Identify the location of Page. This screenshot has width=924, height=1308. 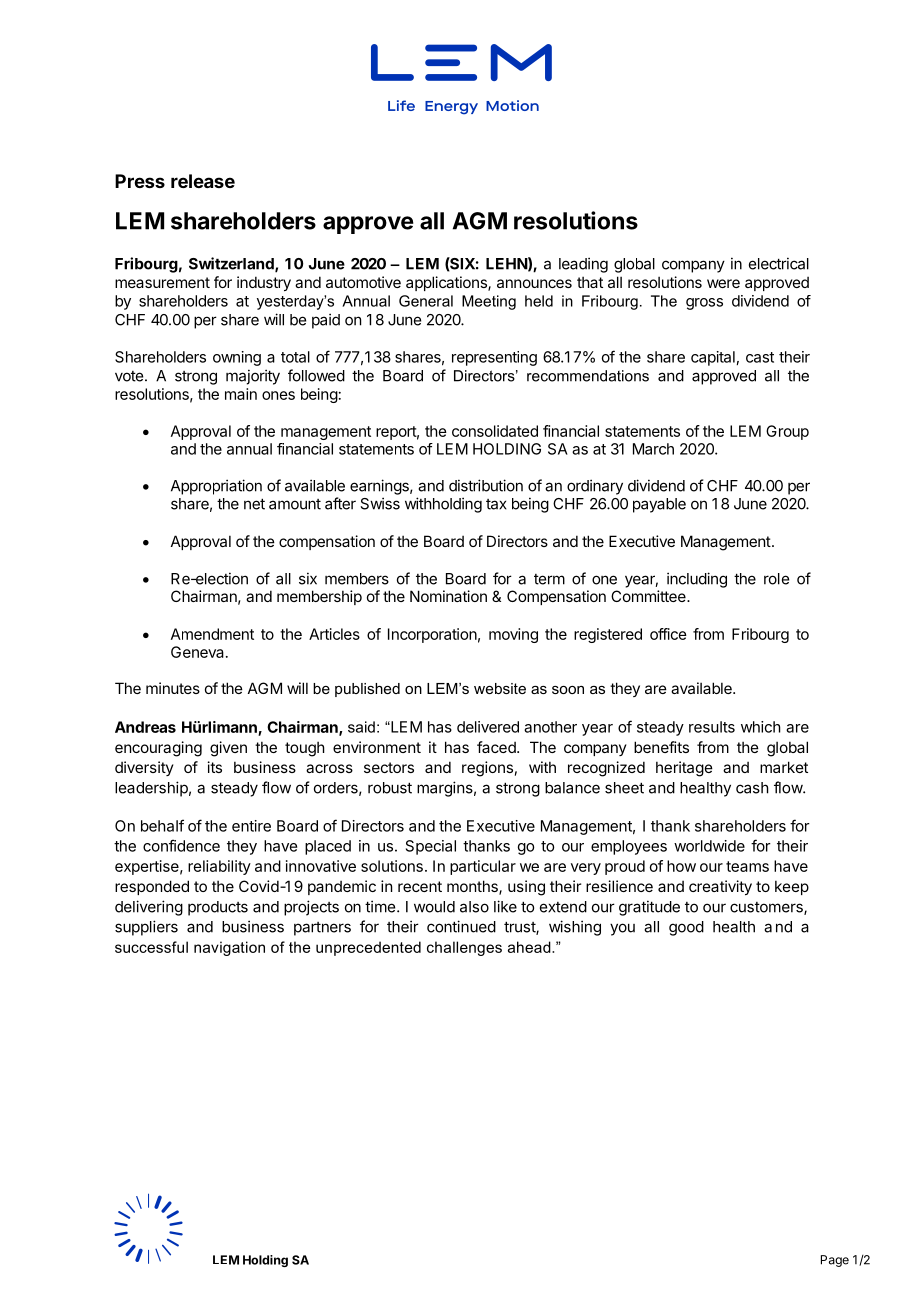
(835, 1261).
